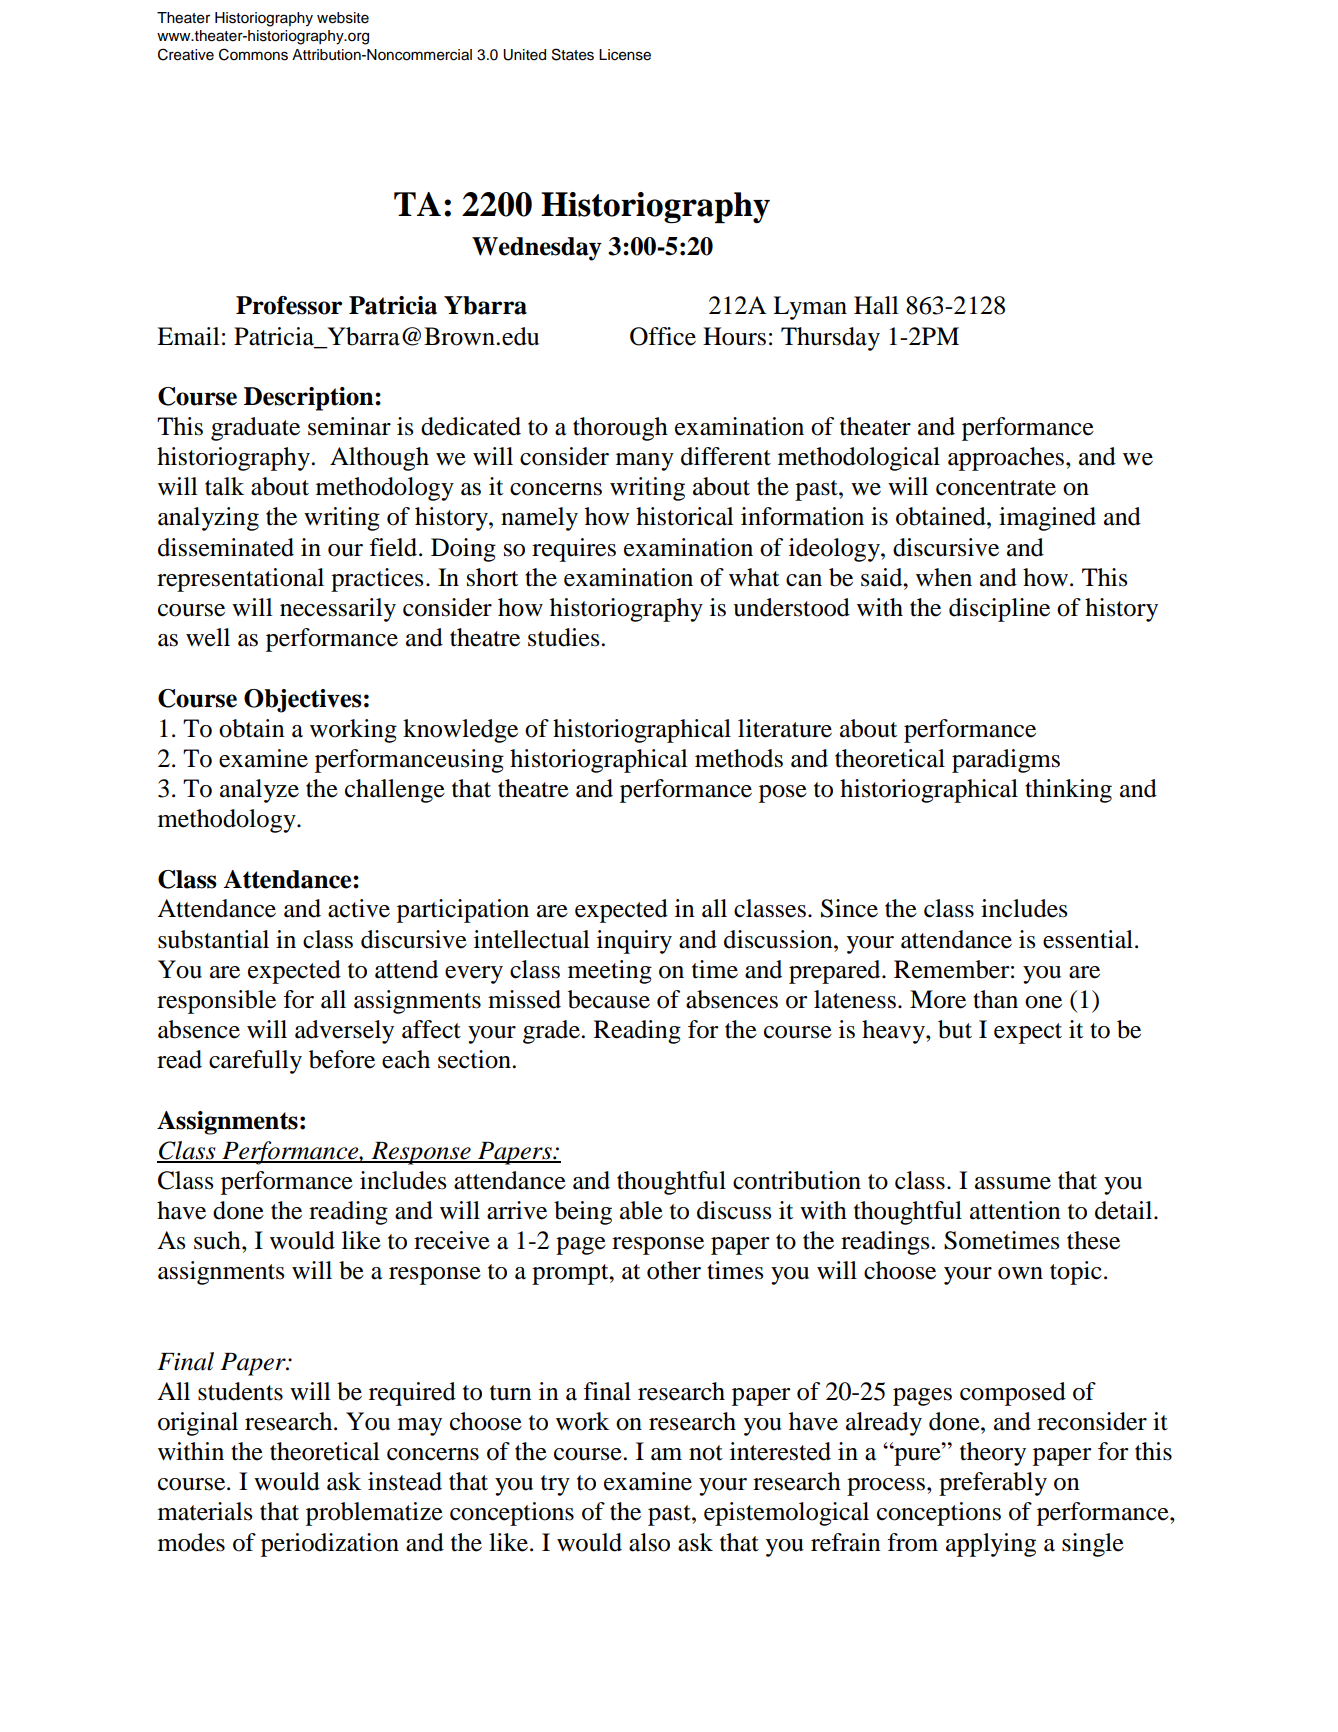  Describe the element at coordinates (810, 308) in the screenshot. I see `Lyman` at that location.
